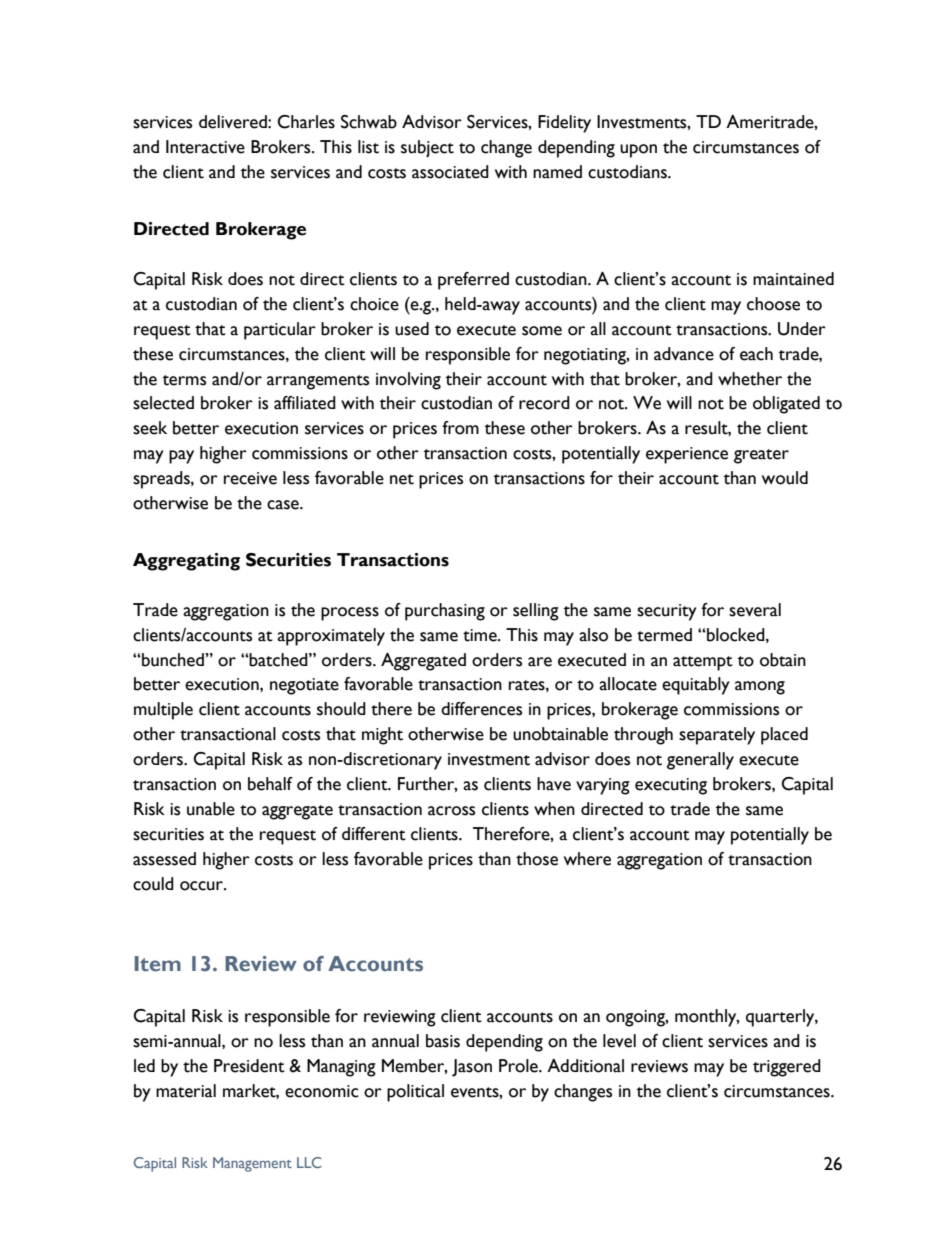  What do you see at coordinates (173, 660) in the screenshot?
I see `bunched` at bounding box center [173, 660].
